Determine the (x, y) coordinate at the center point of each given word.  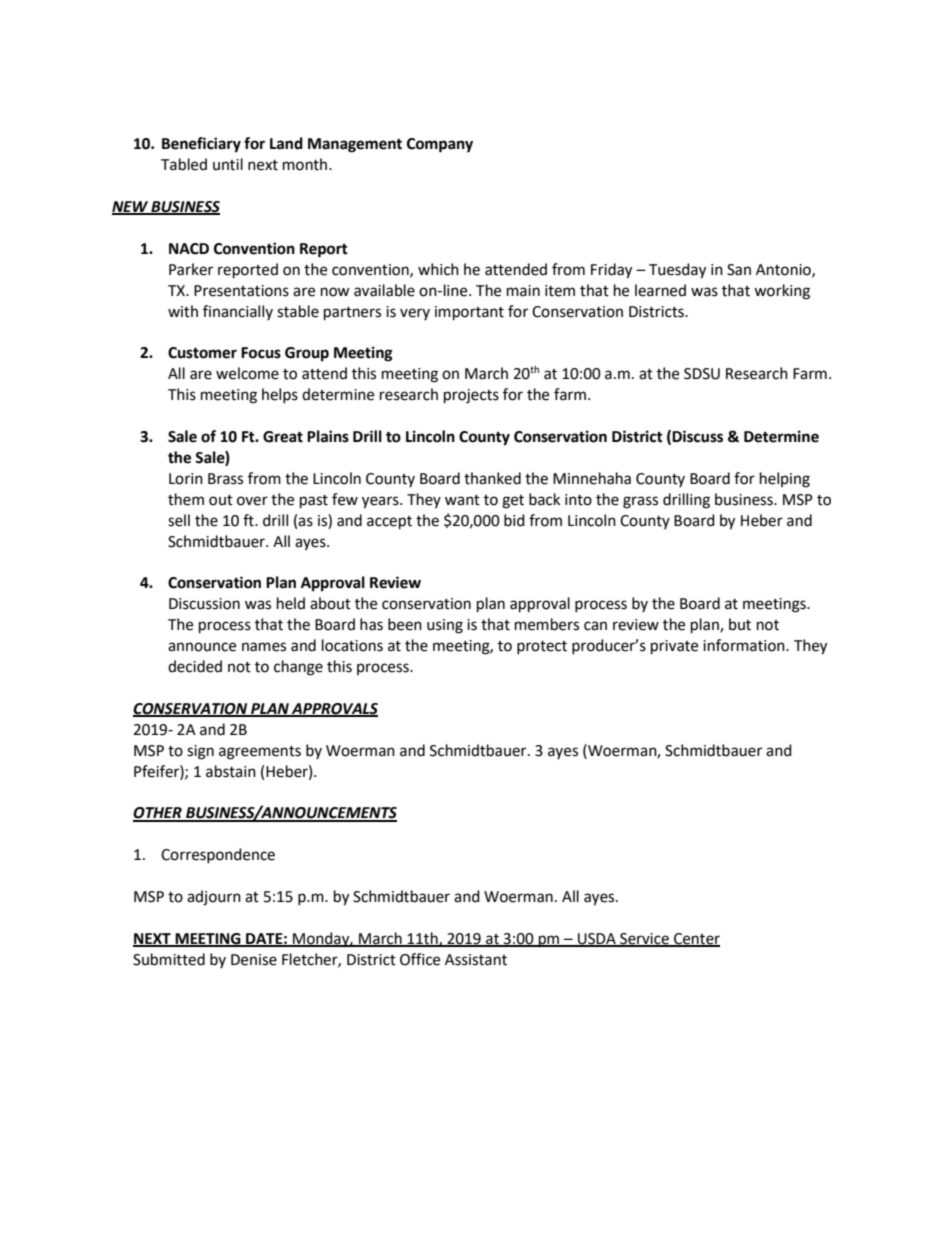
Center (696, 939)
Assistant (476, 960)
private (674, 647)
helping (785, 480)
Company (440, 145)
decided (195, 666)
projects (471, 396)
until (228, 164)
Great (283, 437)
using (445, 626)
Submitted (169, 959)
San (739, 270)
